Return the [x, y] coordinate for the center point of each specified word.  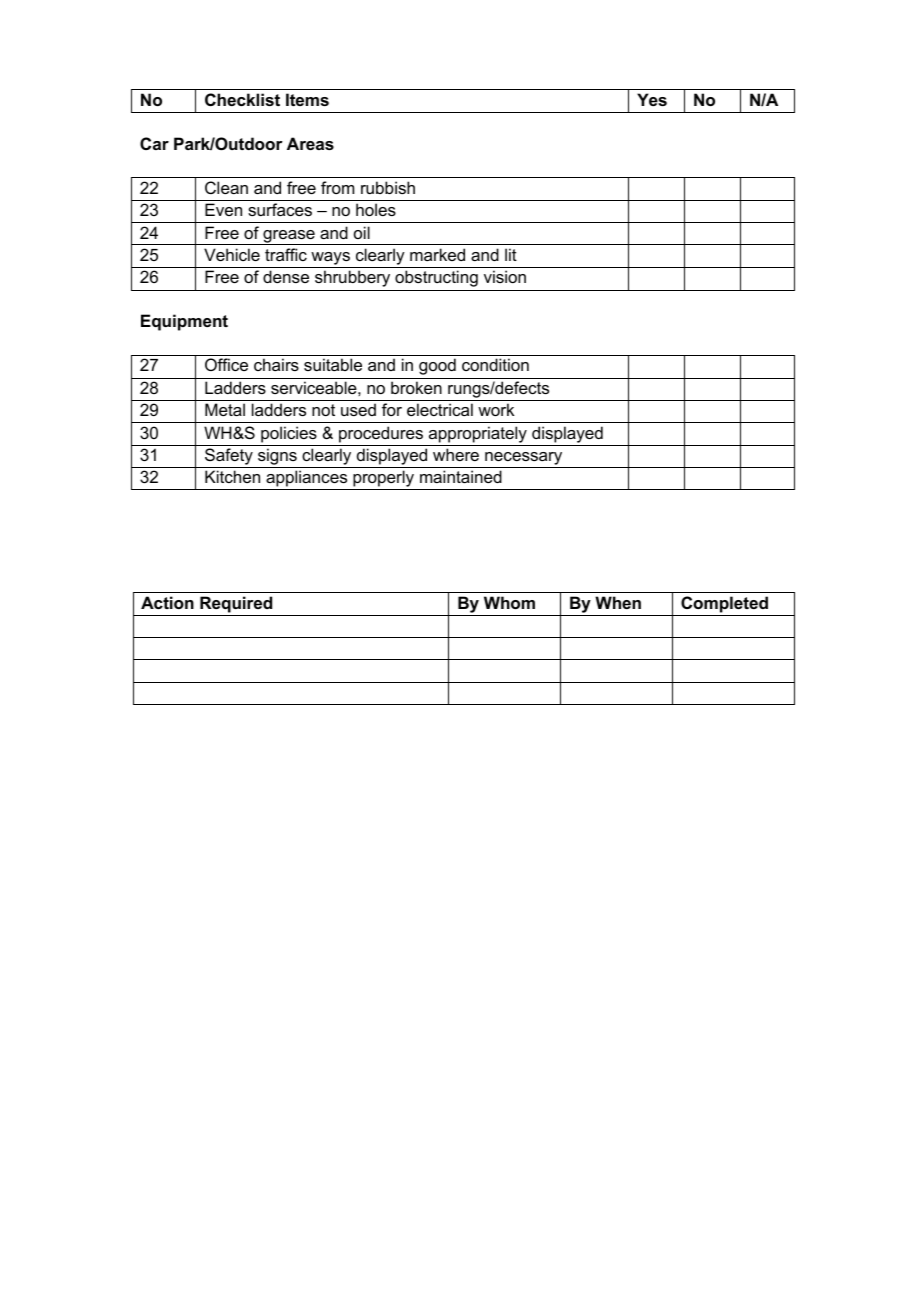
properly [384, 480]
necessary [524, 460]
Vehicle [232, 254]
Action [167, 602]
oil [362, 232]
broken [416, 387]
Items [307, 99]
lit [511, 254]
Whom [509, 602]
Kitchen [232, 476]
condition [495, 364]
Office [226, 364]
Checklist [242, 99]
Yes [652, 99]
